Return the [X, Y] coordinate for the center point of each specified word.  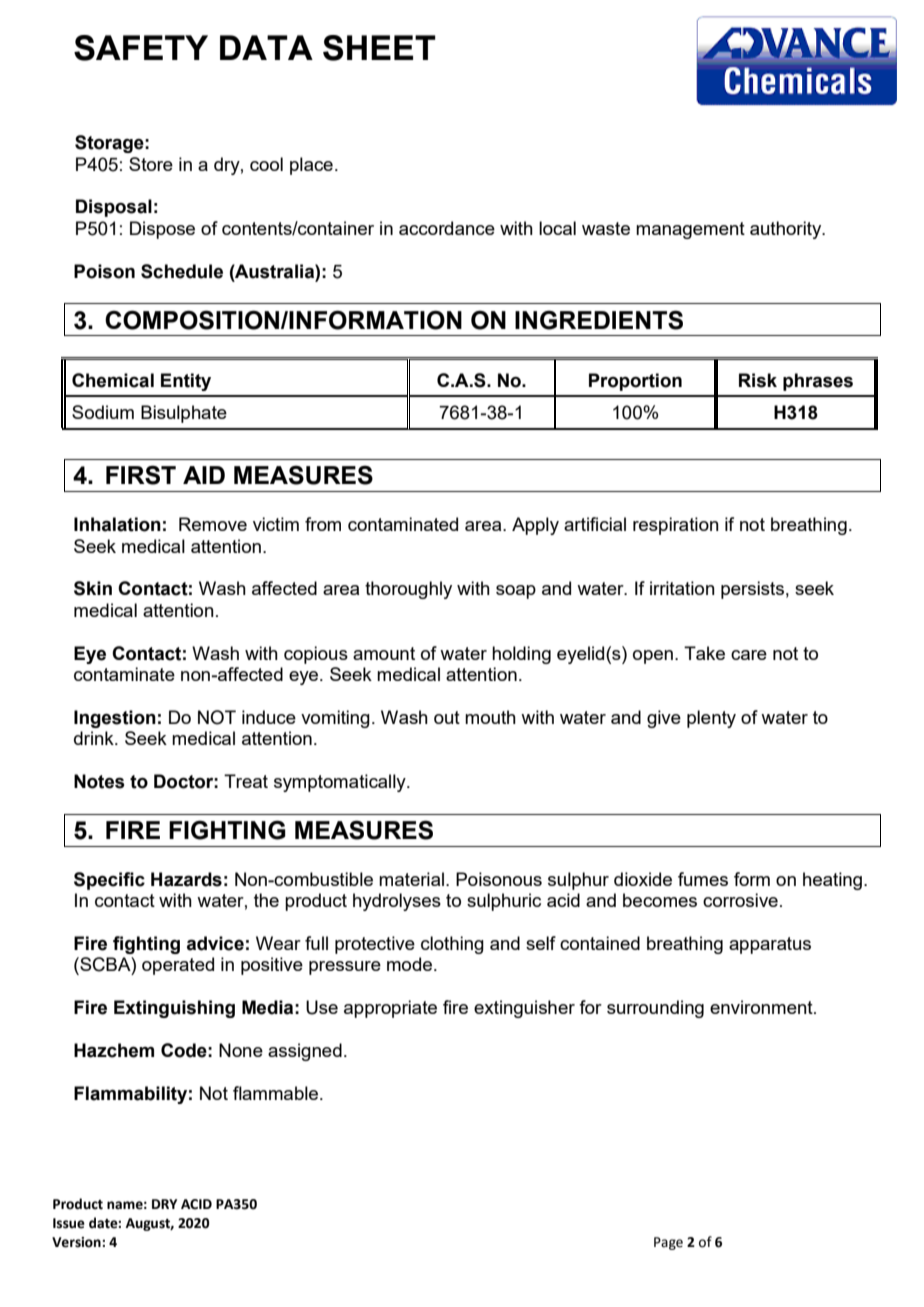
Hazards [186, 879]
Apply [535, 526]
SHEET [379, 48]
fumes [703, 879]
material [411, 879]
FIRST [141, 475]
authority [787, 230]
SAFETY [141, 48]
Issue [69, 1223]
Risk [758, 380]
